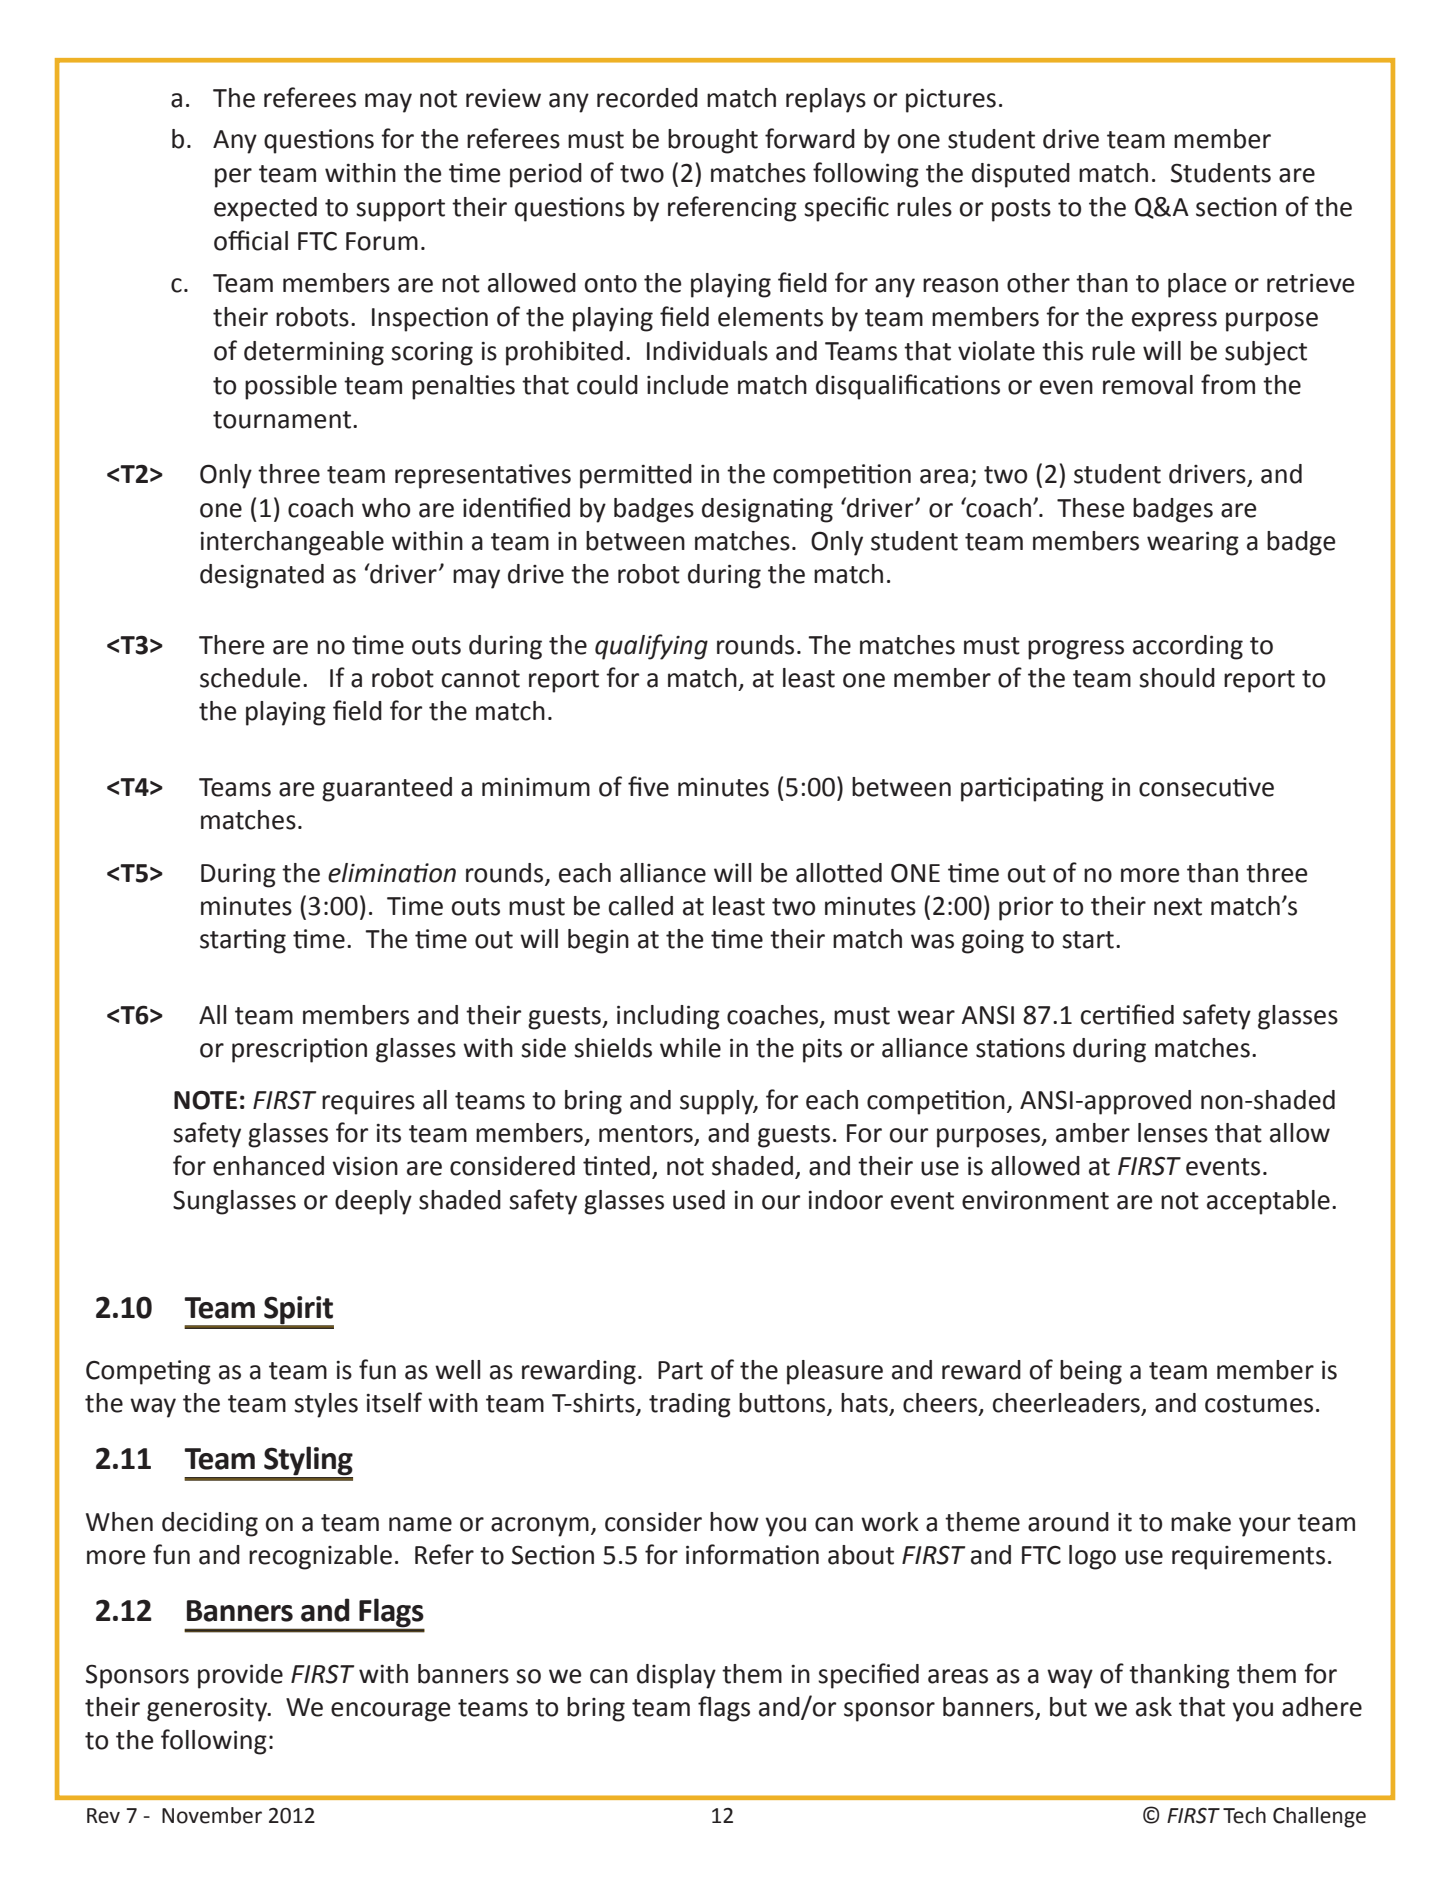  Describe the element at coordinates (265, 209) in the page. I see `expected` at that location.
